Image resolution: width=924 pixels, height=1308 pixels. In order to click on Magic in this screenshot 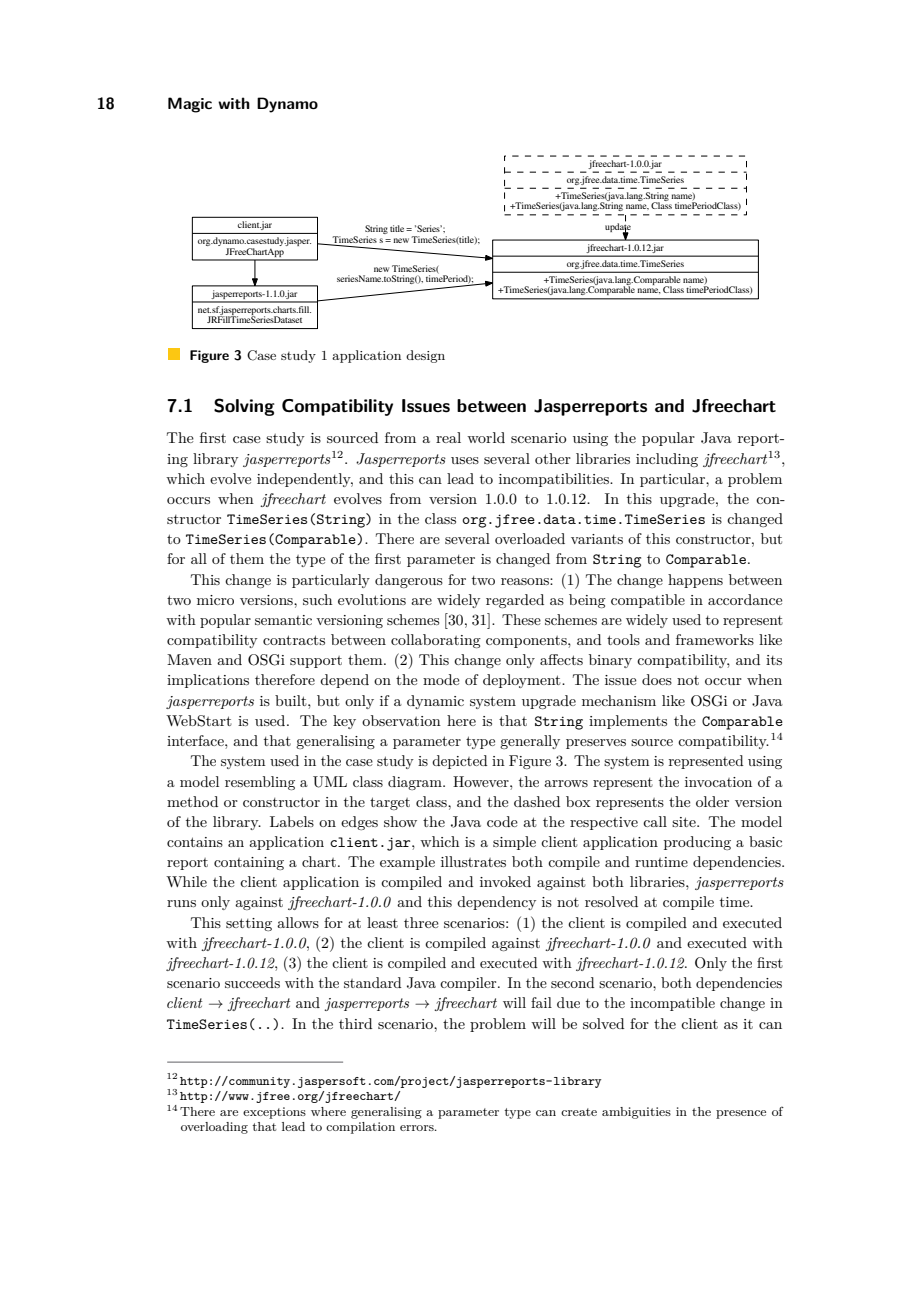, I will do `click(190, 105)`.
